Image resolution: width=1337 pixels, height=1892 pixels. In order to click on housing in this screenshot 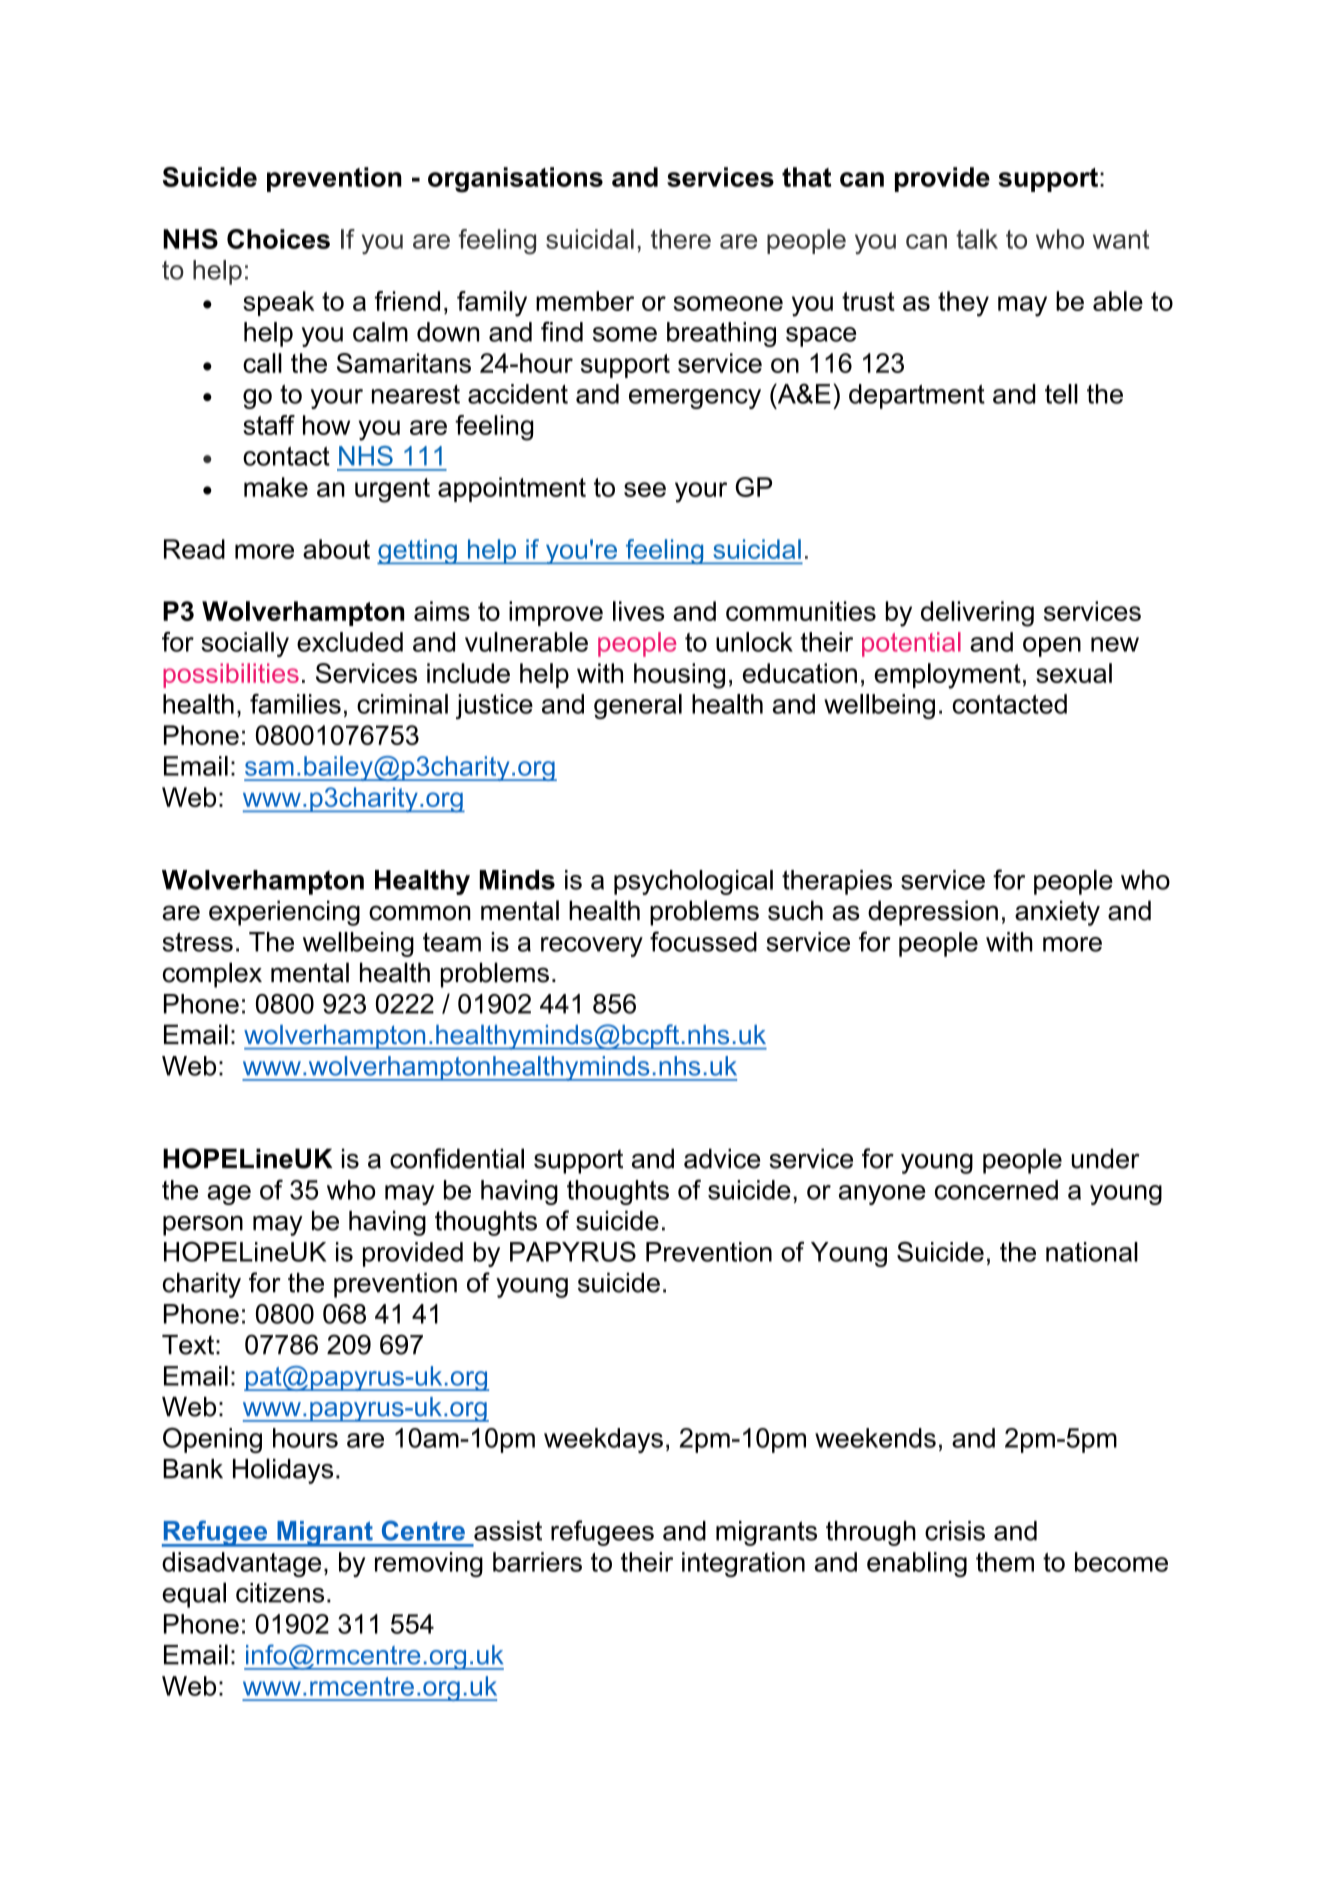, I will do `click(679, 676)`.
